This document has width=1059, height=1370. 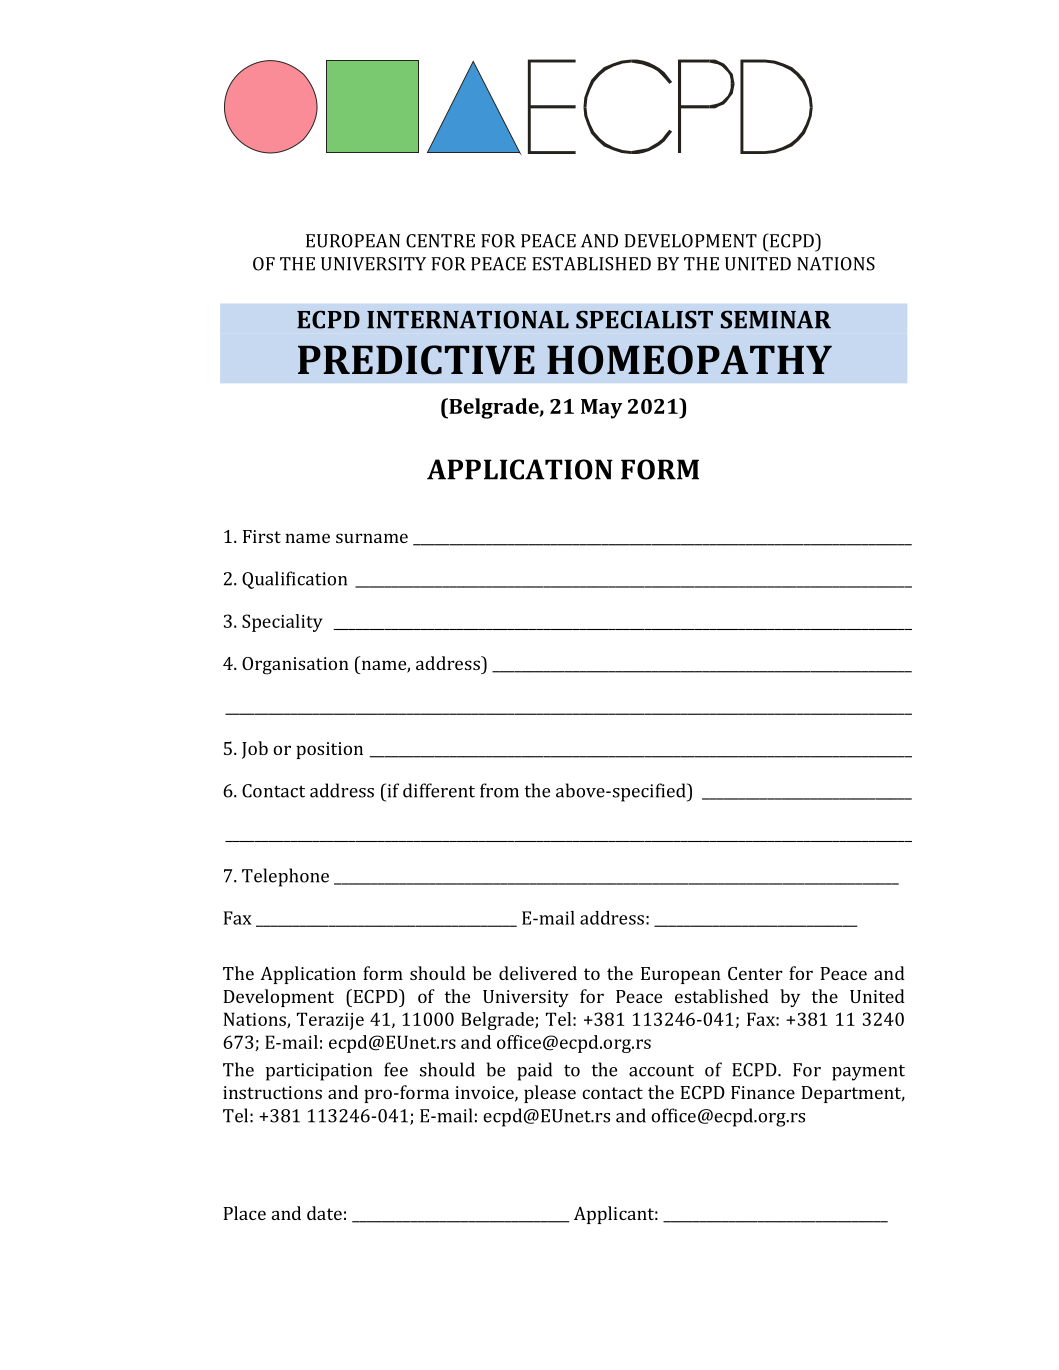 I want to click on please, so click(x=550, y=1094).
